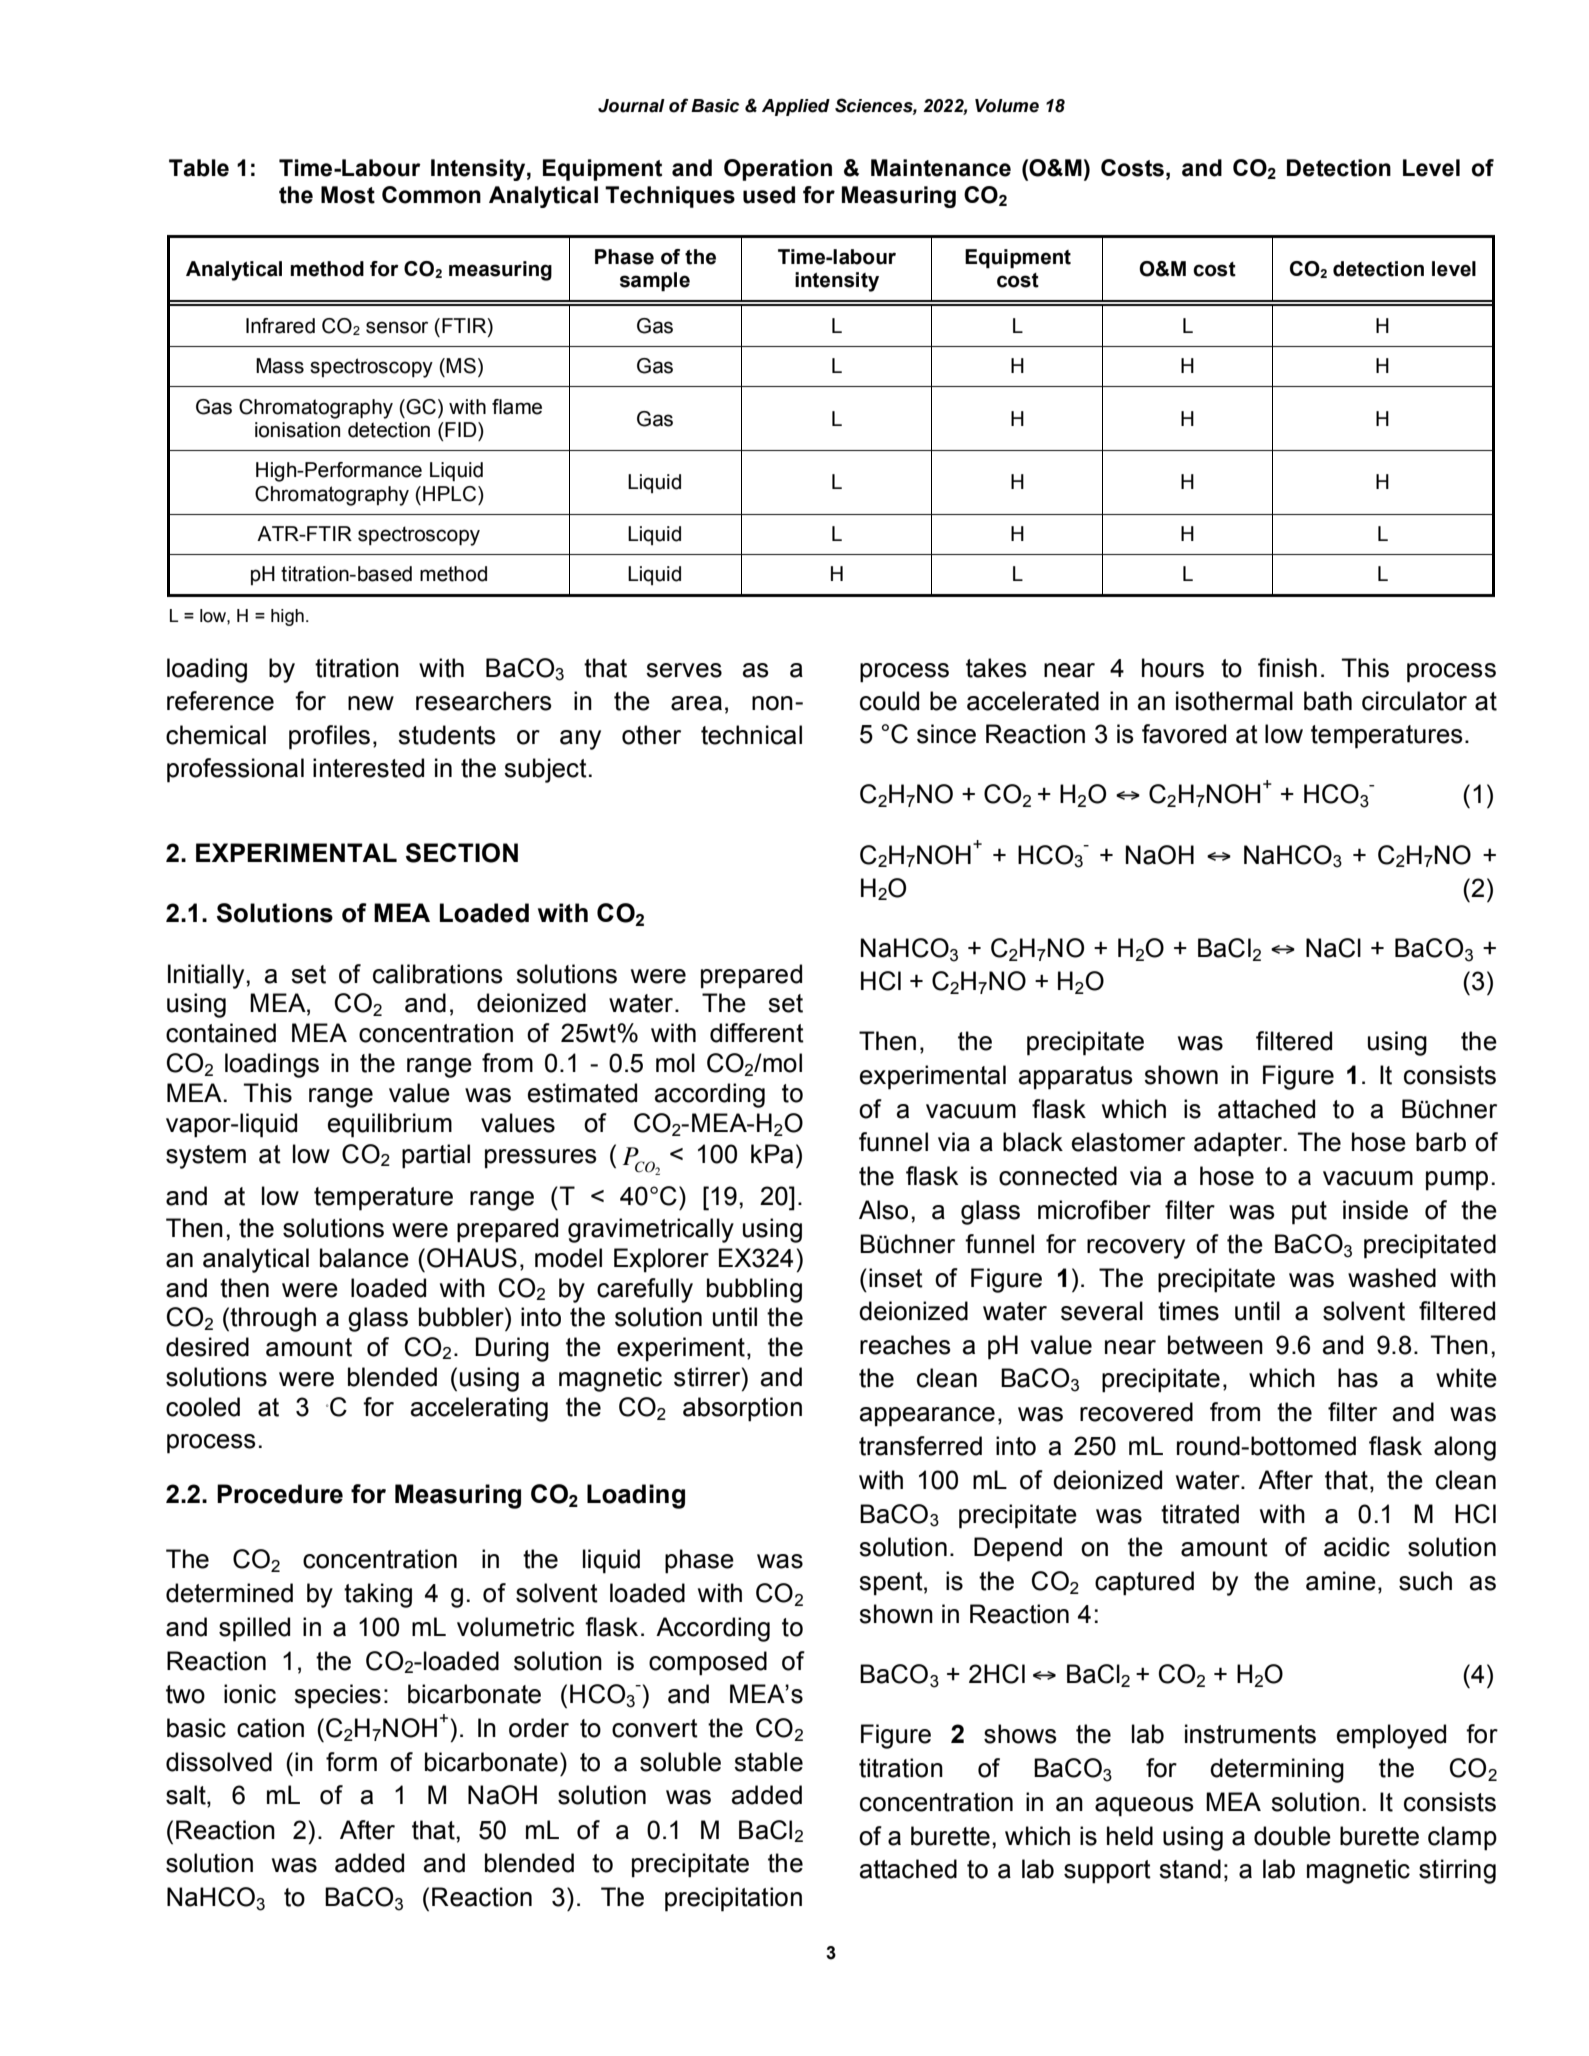 The image size is (1589, 2056). What do you see at coordinates (348, 195) in the page?
I see `Most` at bounding box center [348, 195].
